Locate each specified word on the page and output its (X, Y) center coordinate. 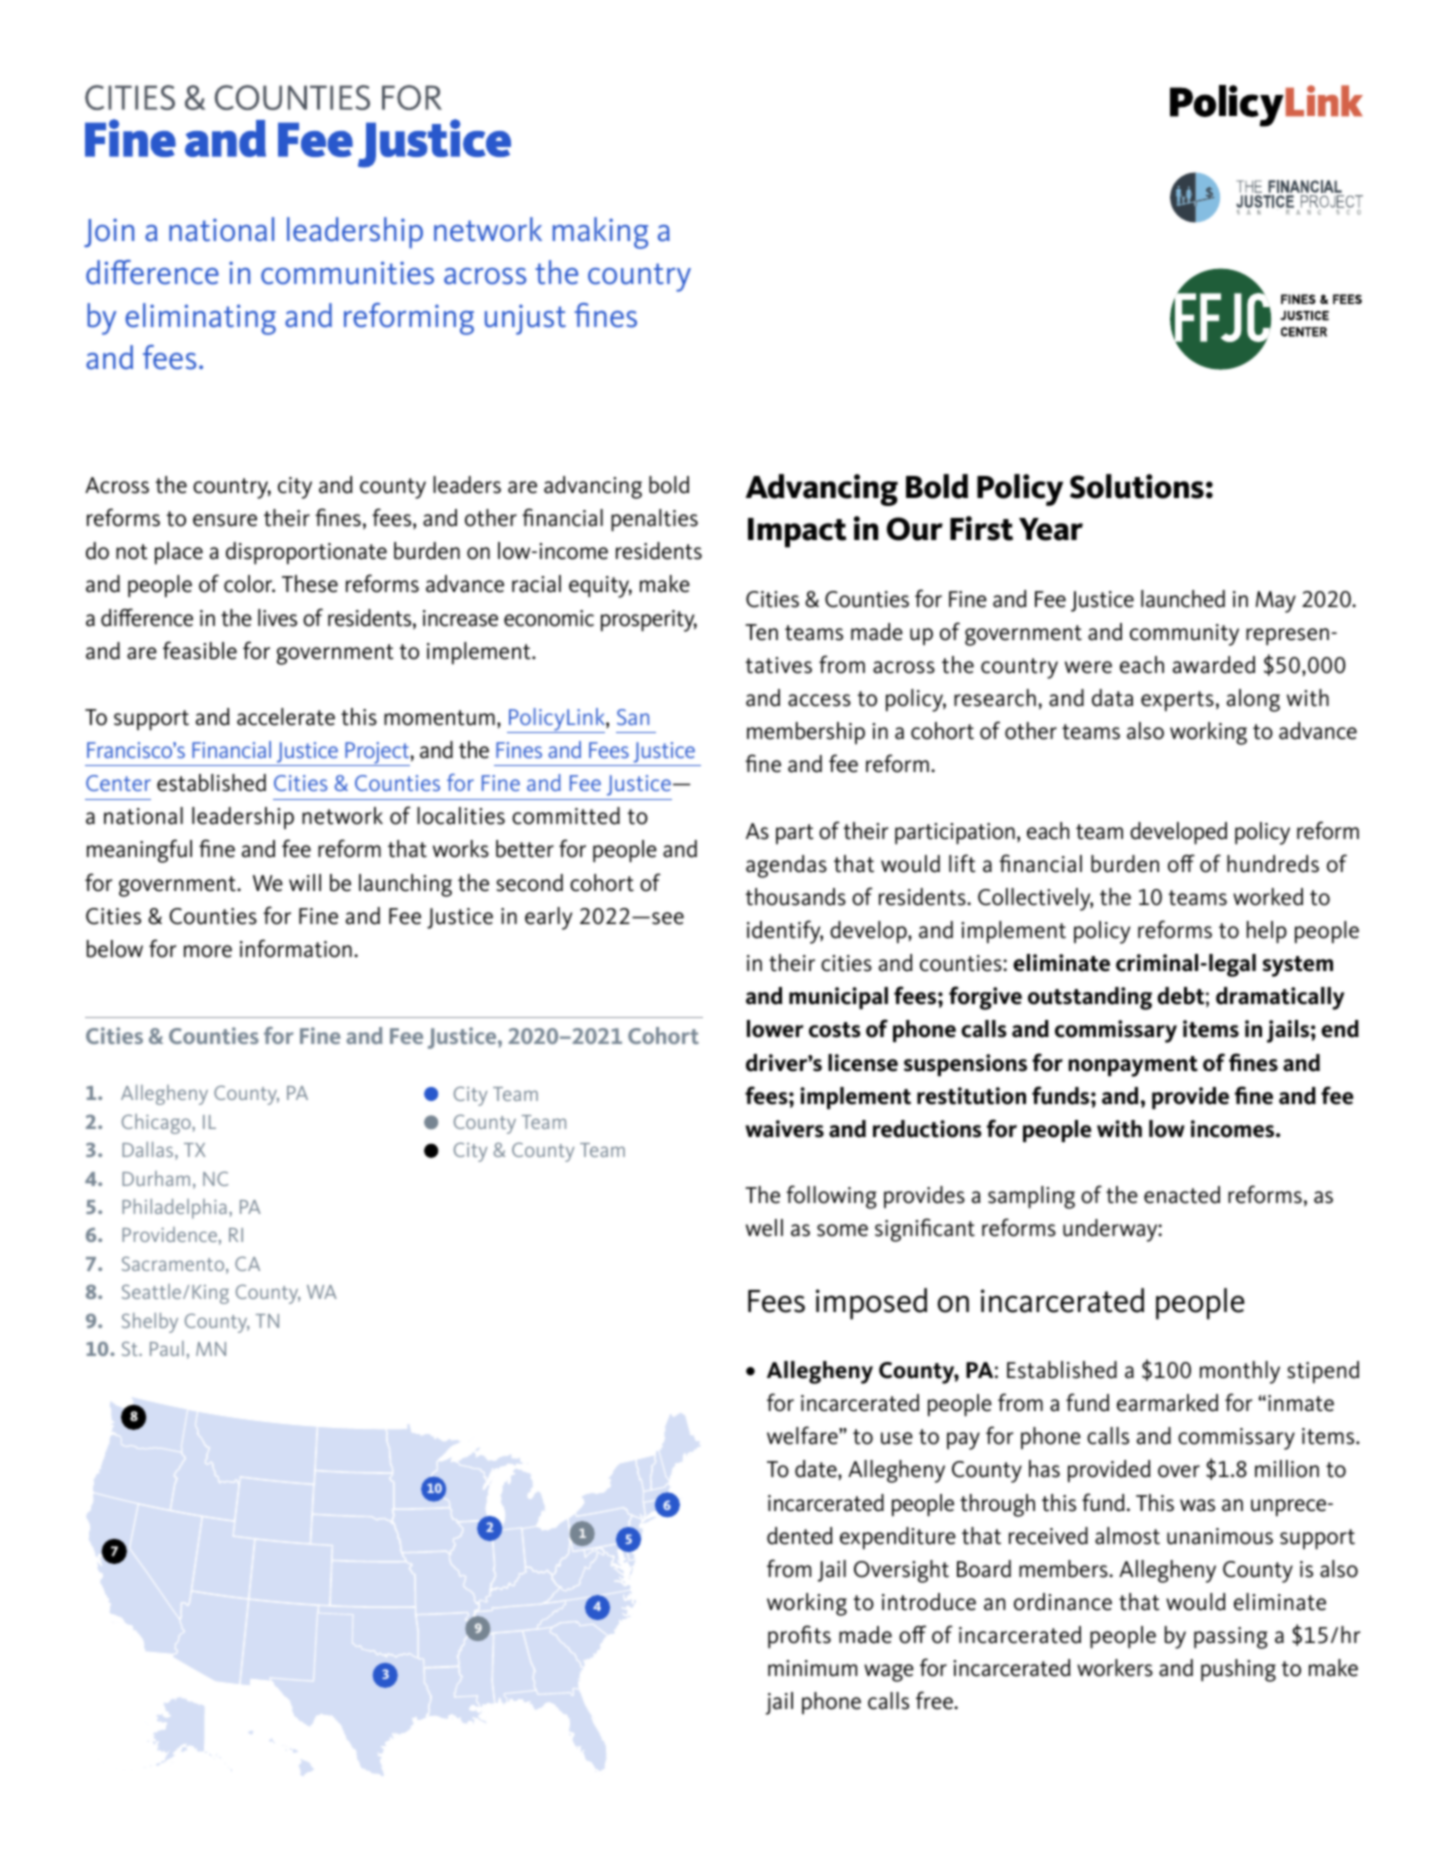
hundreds (1273, 864)
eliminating (200, 319)
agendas (786, 866)
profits (799, 1636)
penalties (654, 520)
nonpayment (1133, 1066)
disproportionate (306, 553)
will (305, 882)
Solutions (1137, 486)
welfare (803, 1435)
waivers (784, 1129)
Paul (167, 1348)
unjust (525, 319)
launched (1183, 599)
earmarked (1167, 1403)
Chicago (157, 1124)
